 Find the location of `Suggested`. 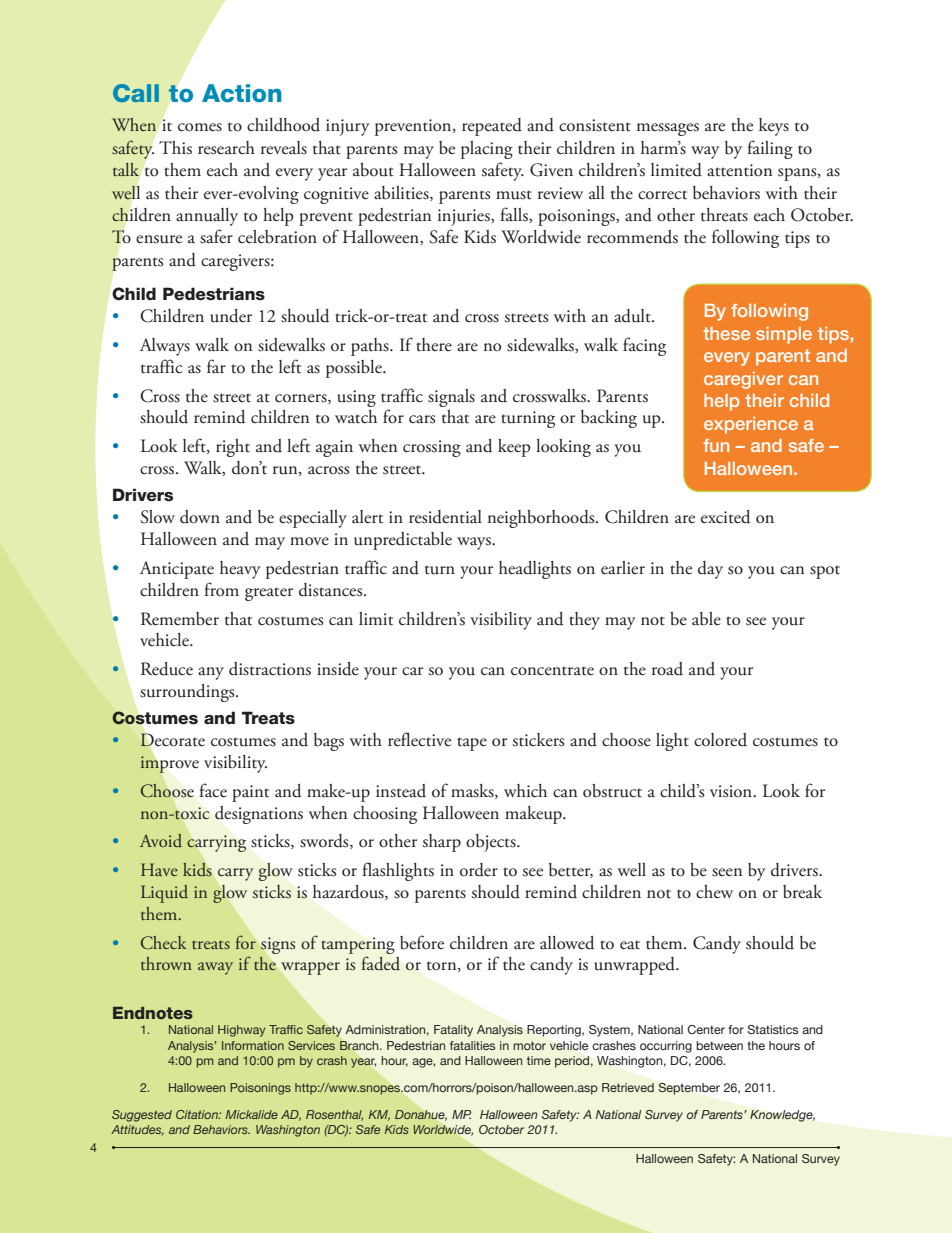

Suggested is located at coordinates (142, 1116).
